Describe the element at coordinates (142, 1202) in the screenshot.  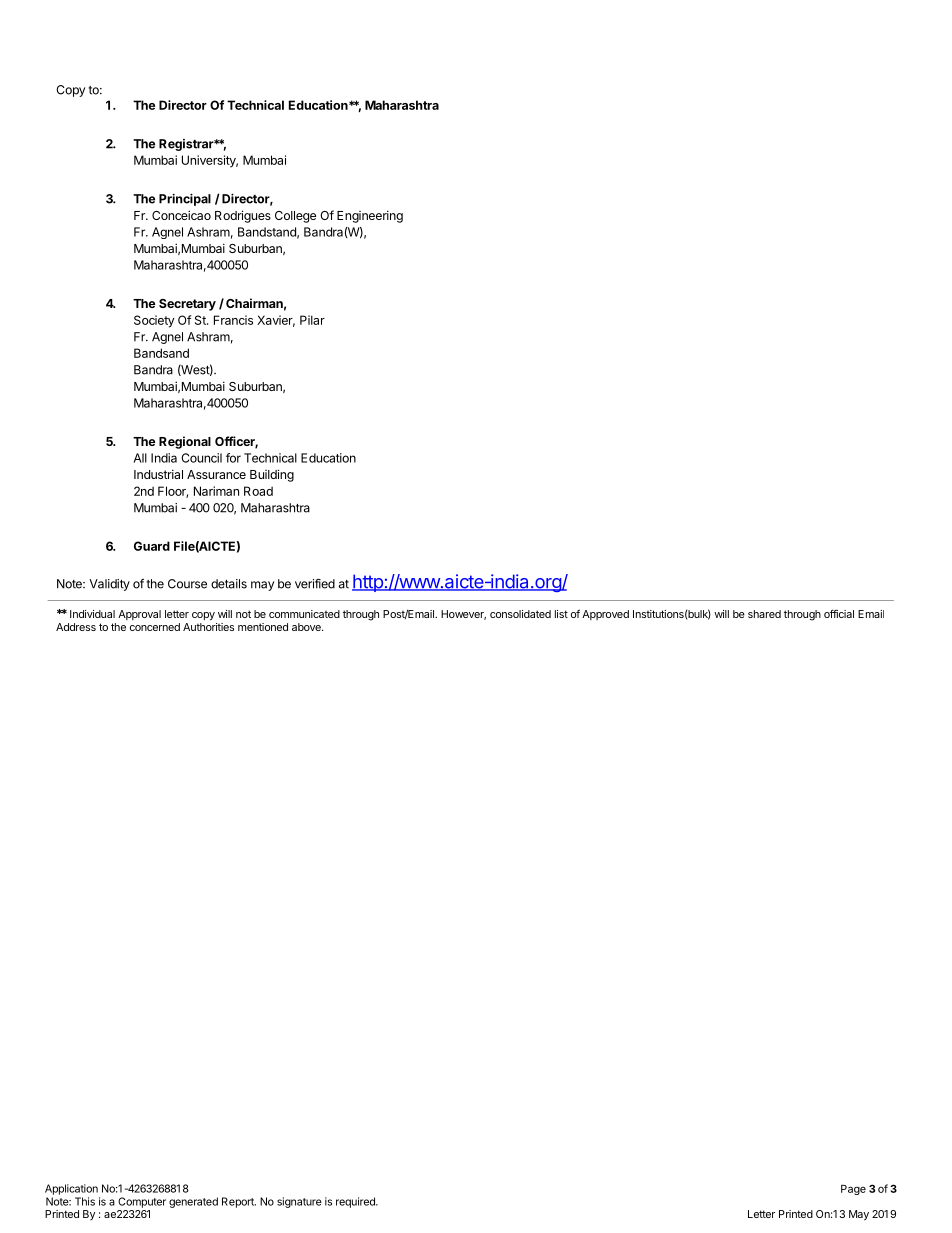
I see `Computer` at that location.
